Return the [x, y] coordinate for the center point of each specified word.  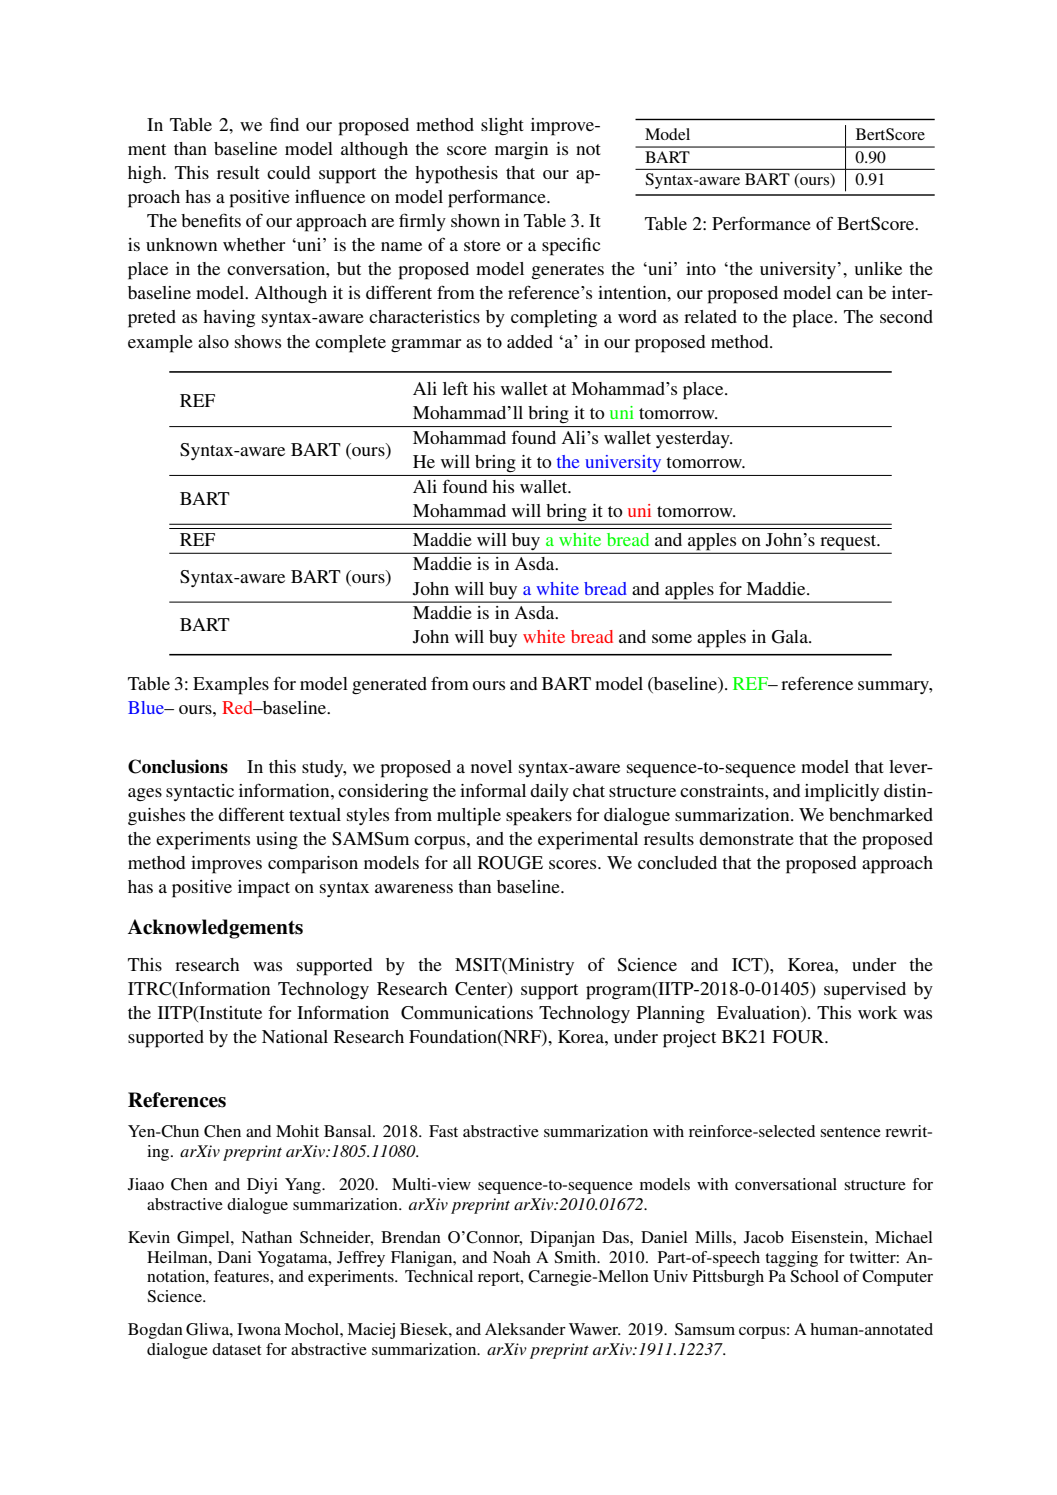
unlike [878, 268]
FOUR [799, 1037]
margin [521, 150]
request [850, 542]
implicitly [842, 793]
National [295, 1036]
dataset [236, 1349]
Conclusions [178, 766]
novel [491, 766]
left [455, 388]
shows [258, 341]
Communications [467, 1013]
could [288, 172]
